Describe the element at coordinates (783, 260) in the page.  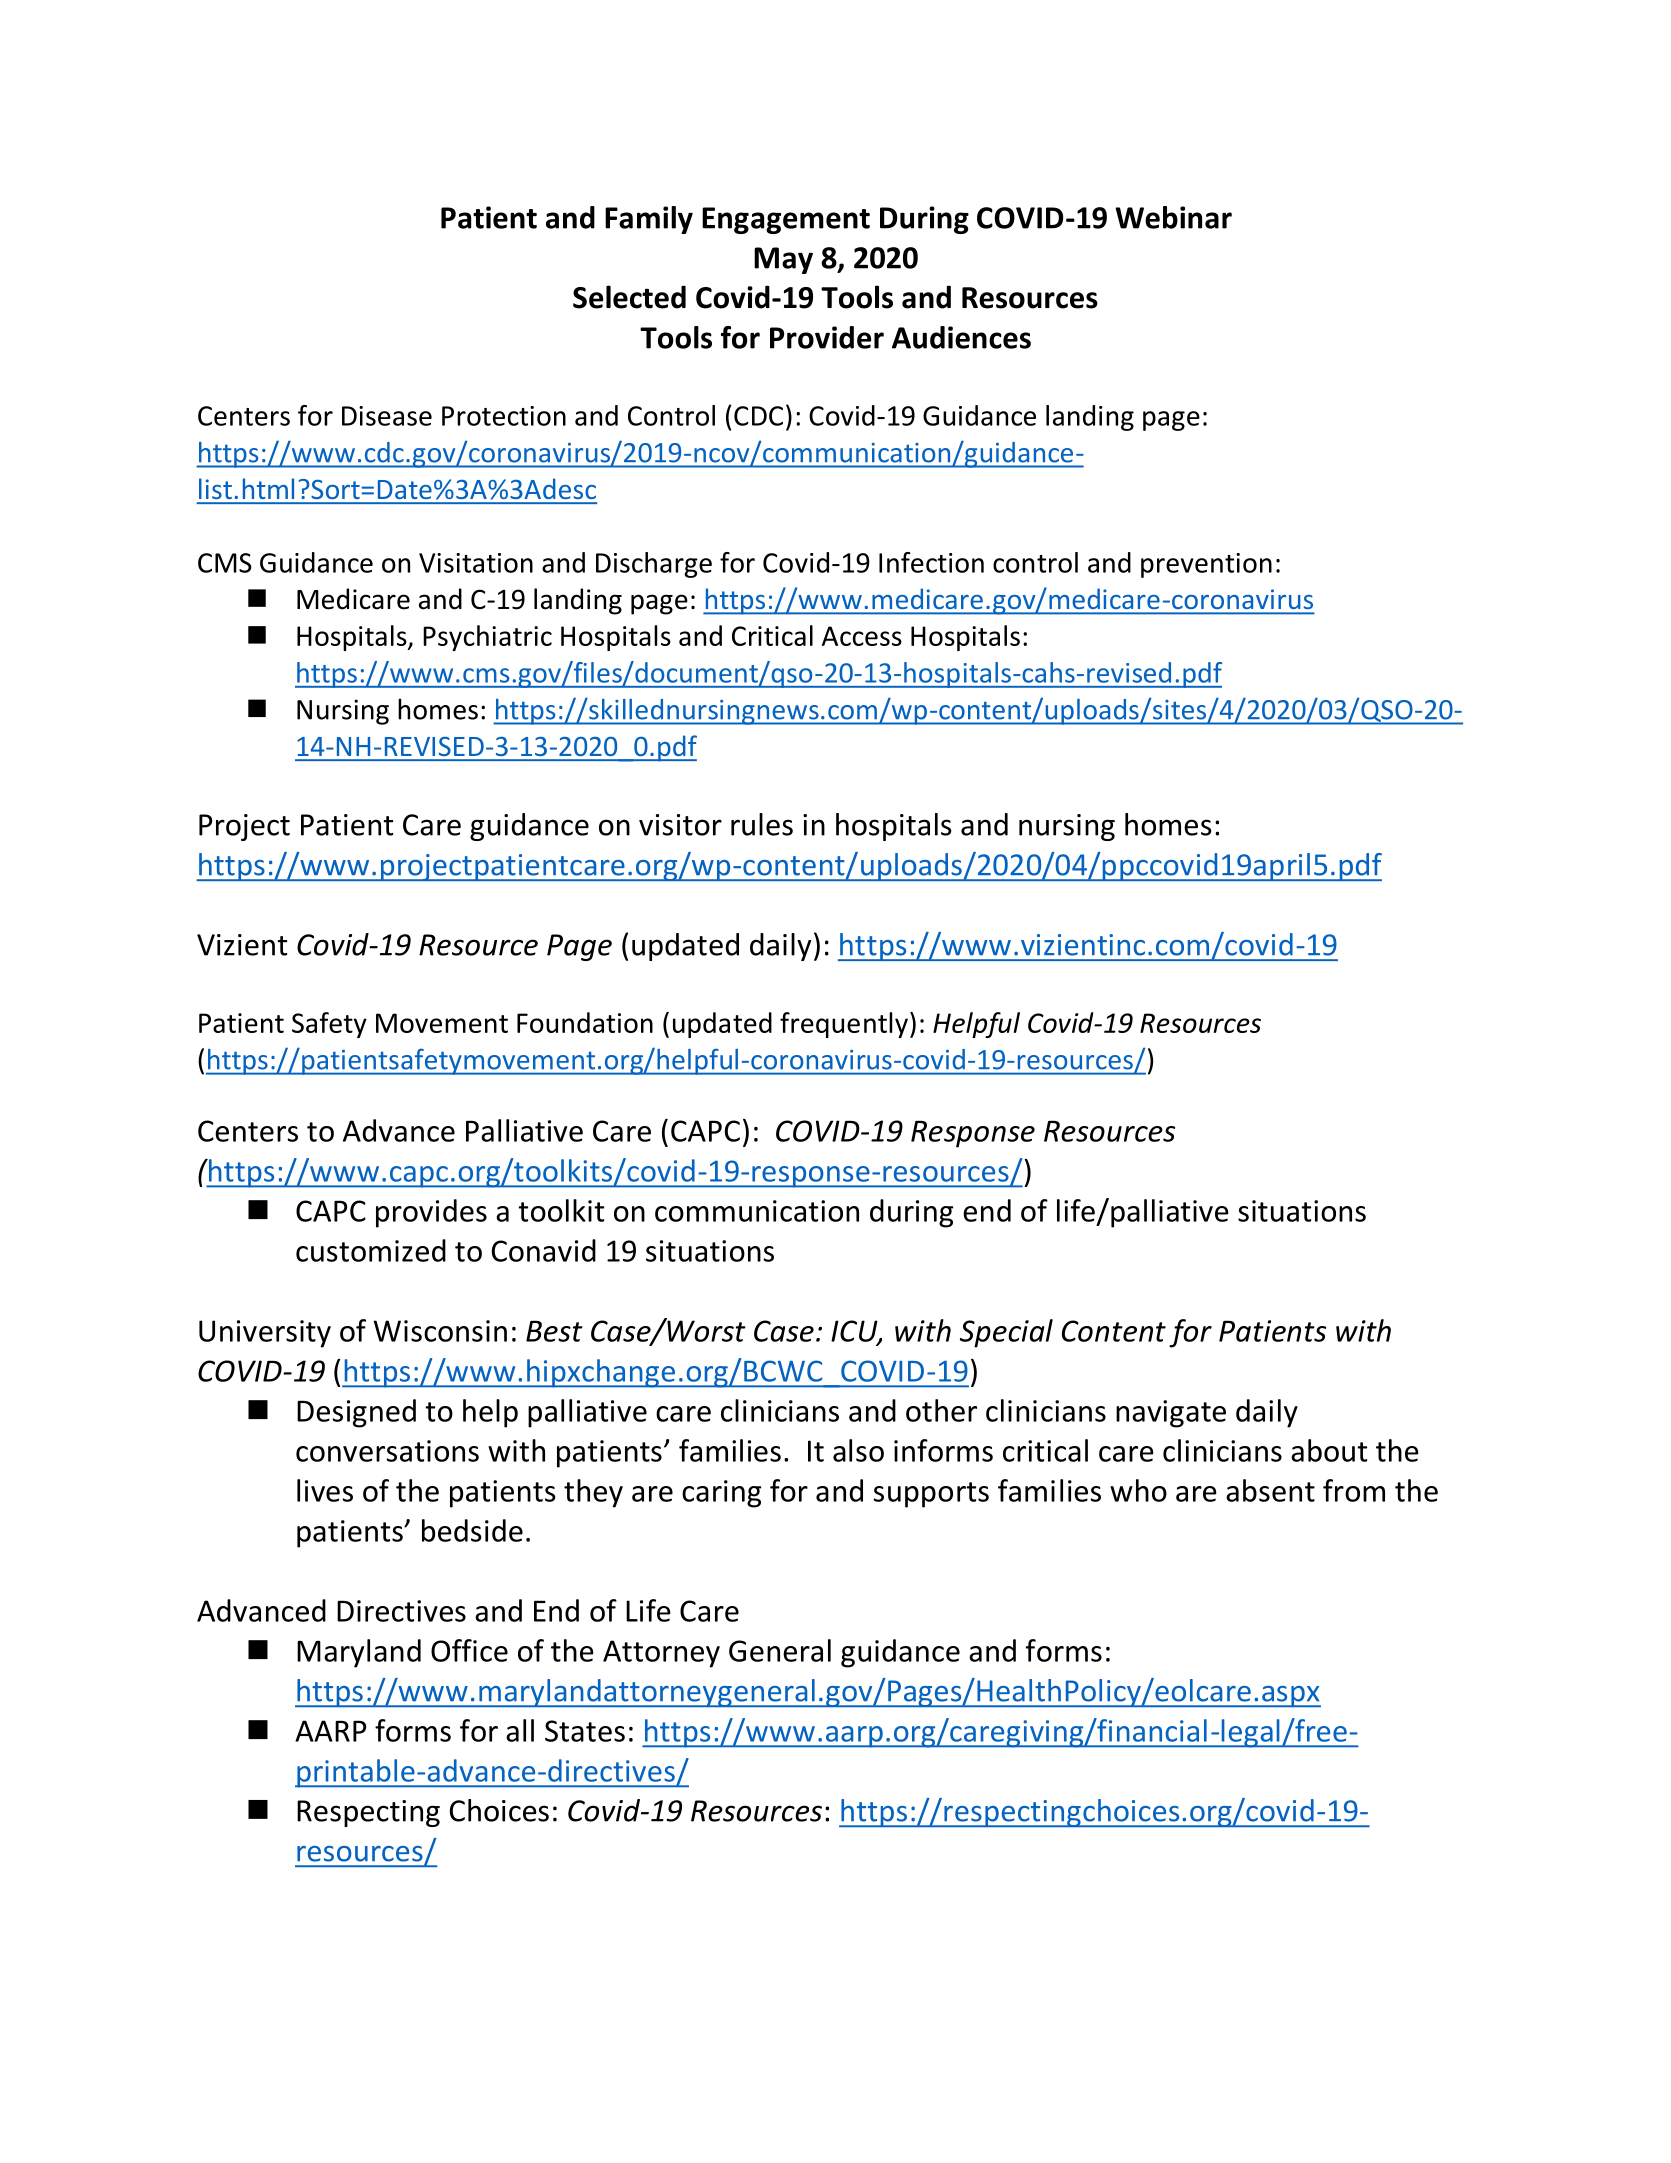
I see `May` at that location.
